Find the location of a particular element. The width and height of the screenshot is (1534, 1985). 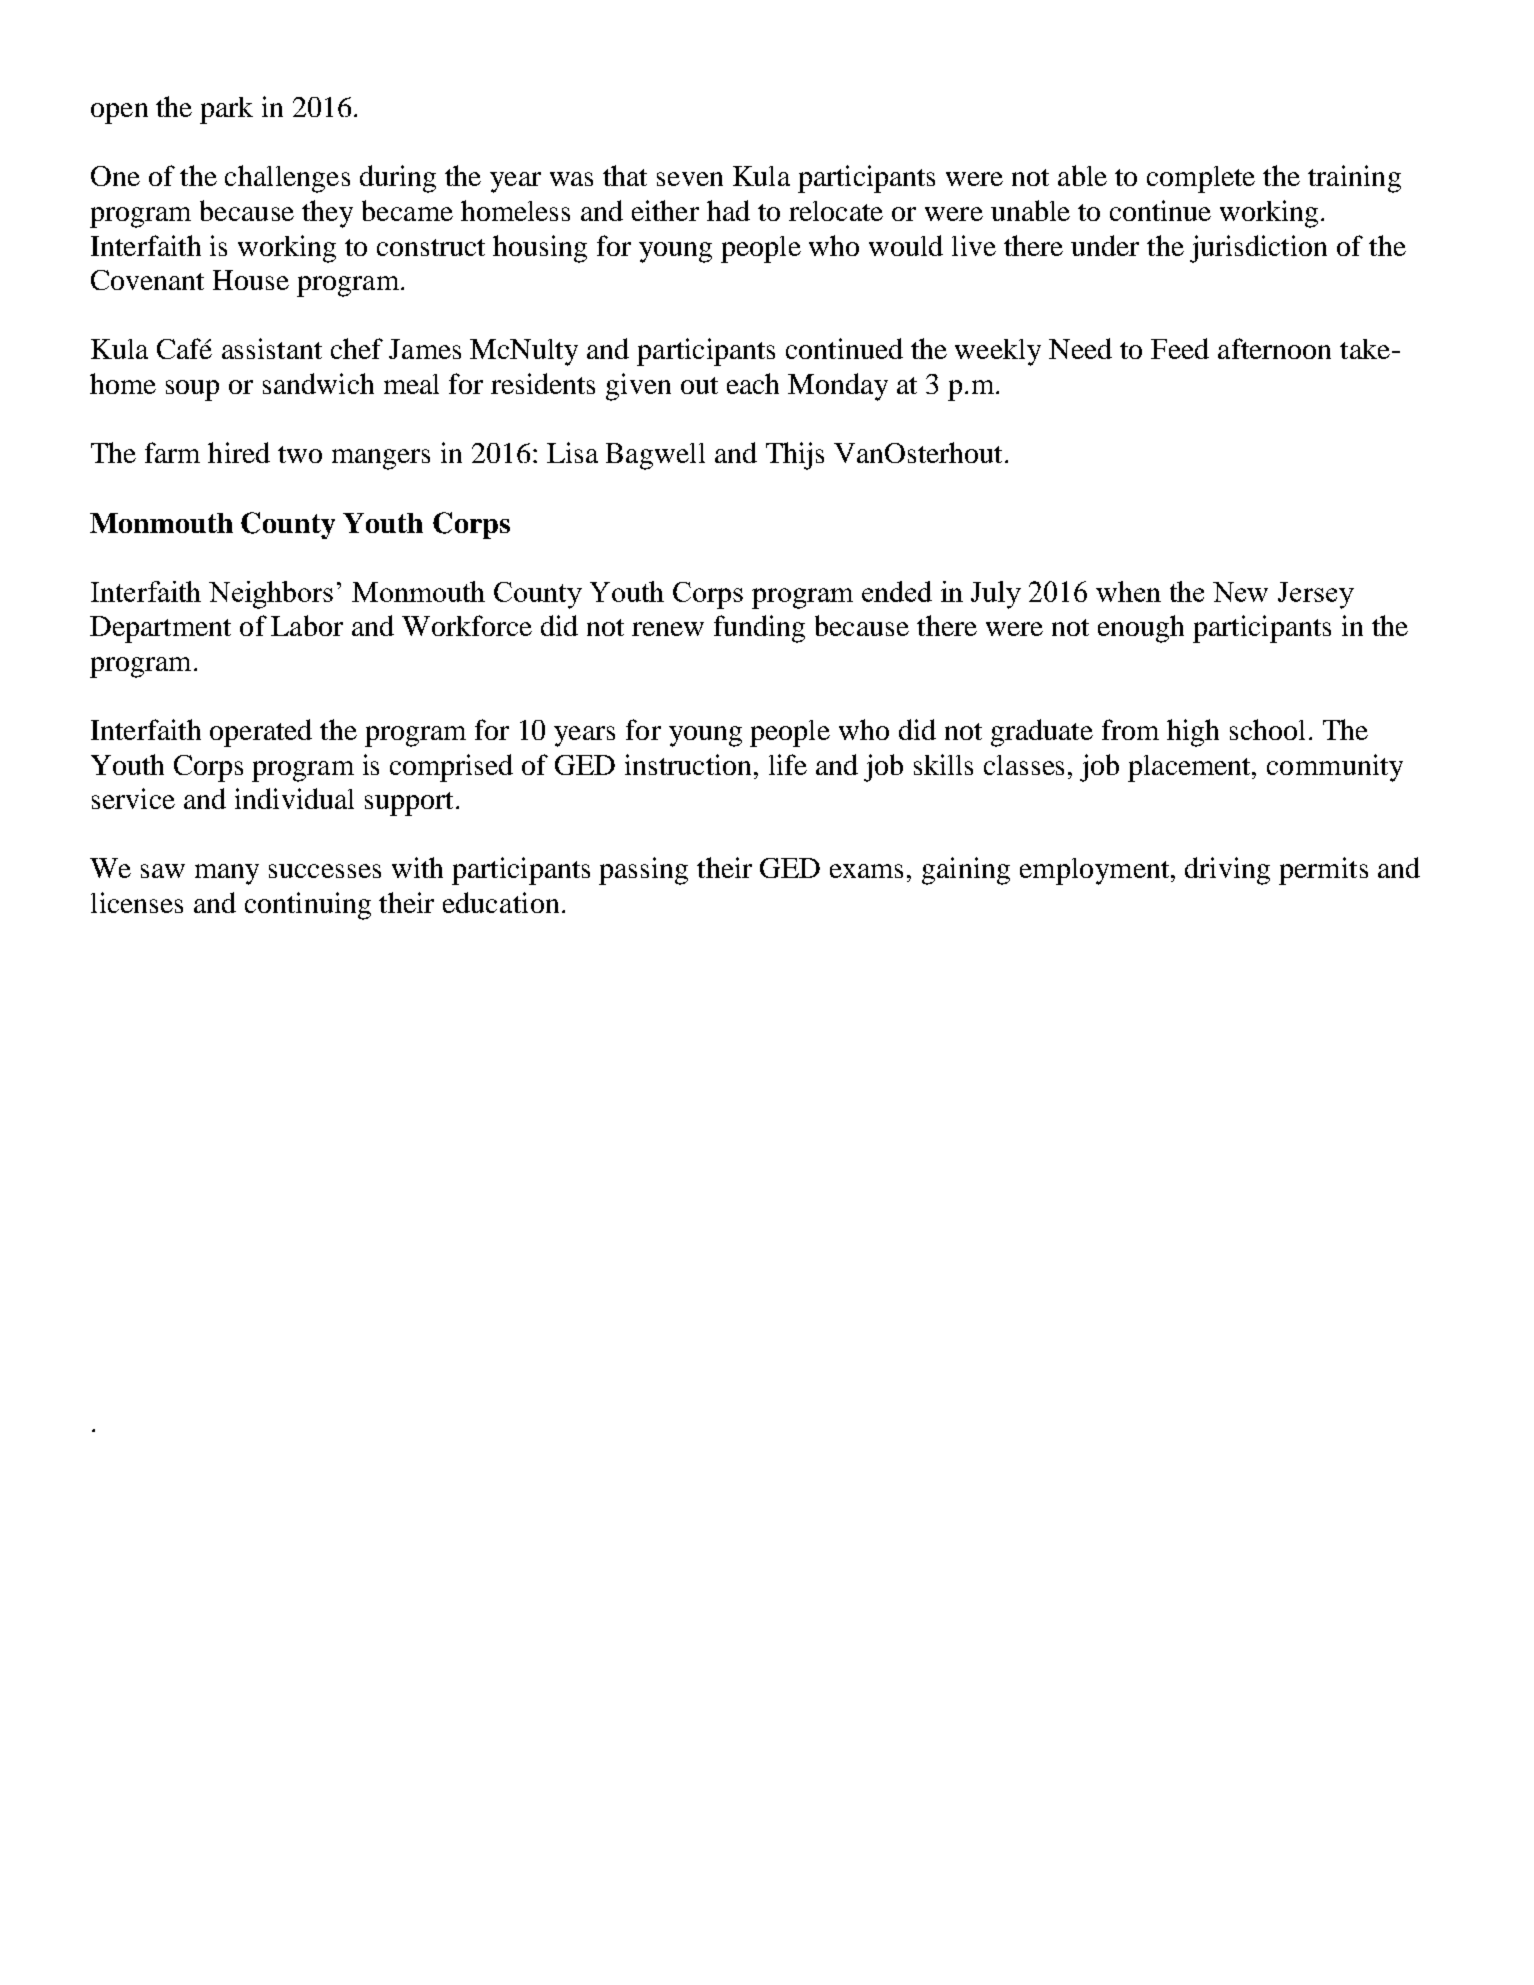

seven is located at coordinates (690, 179).
